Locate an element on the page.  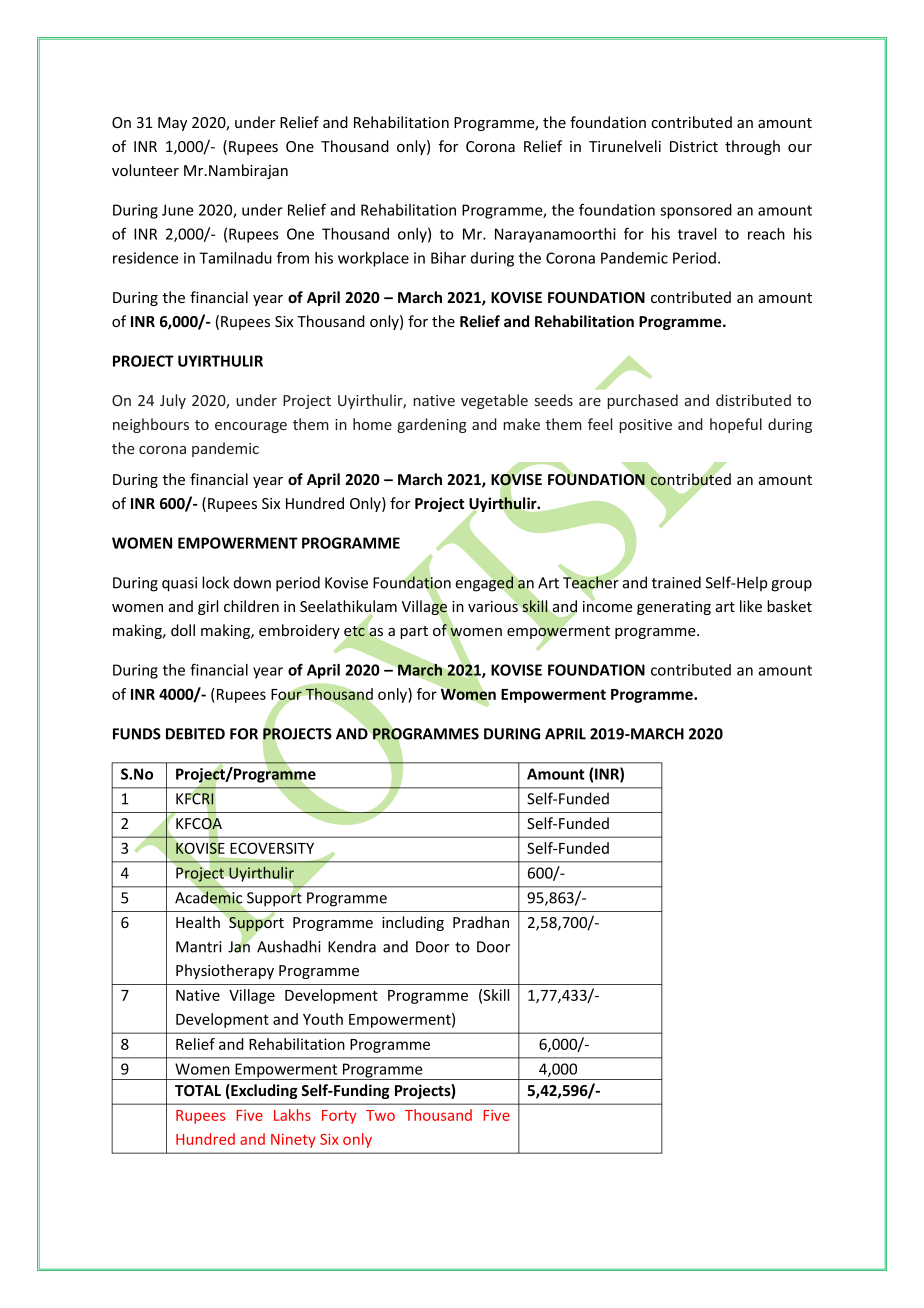
Forty is located at coordinates (339, 1117).
